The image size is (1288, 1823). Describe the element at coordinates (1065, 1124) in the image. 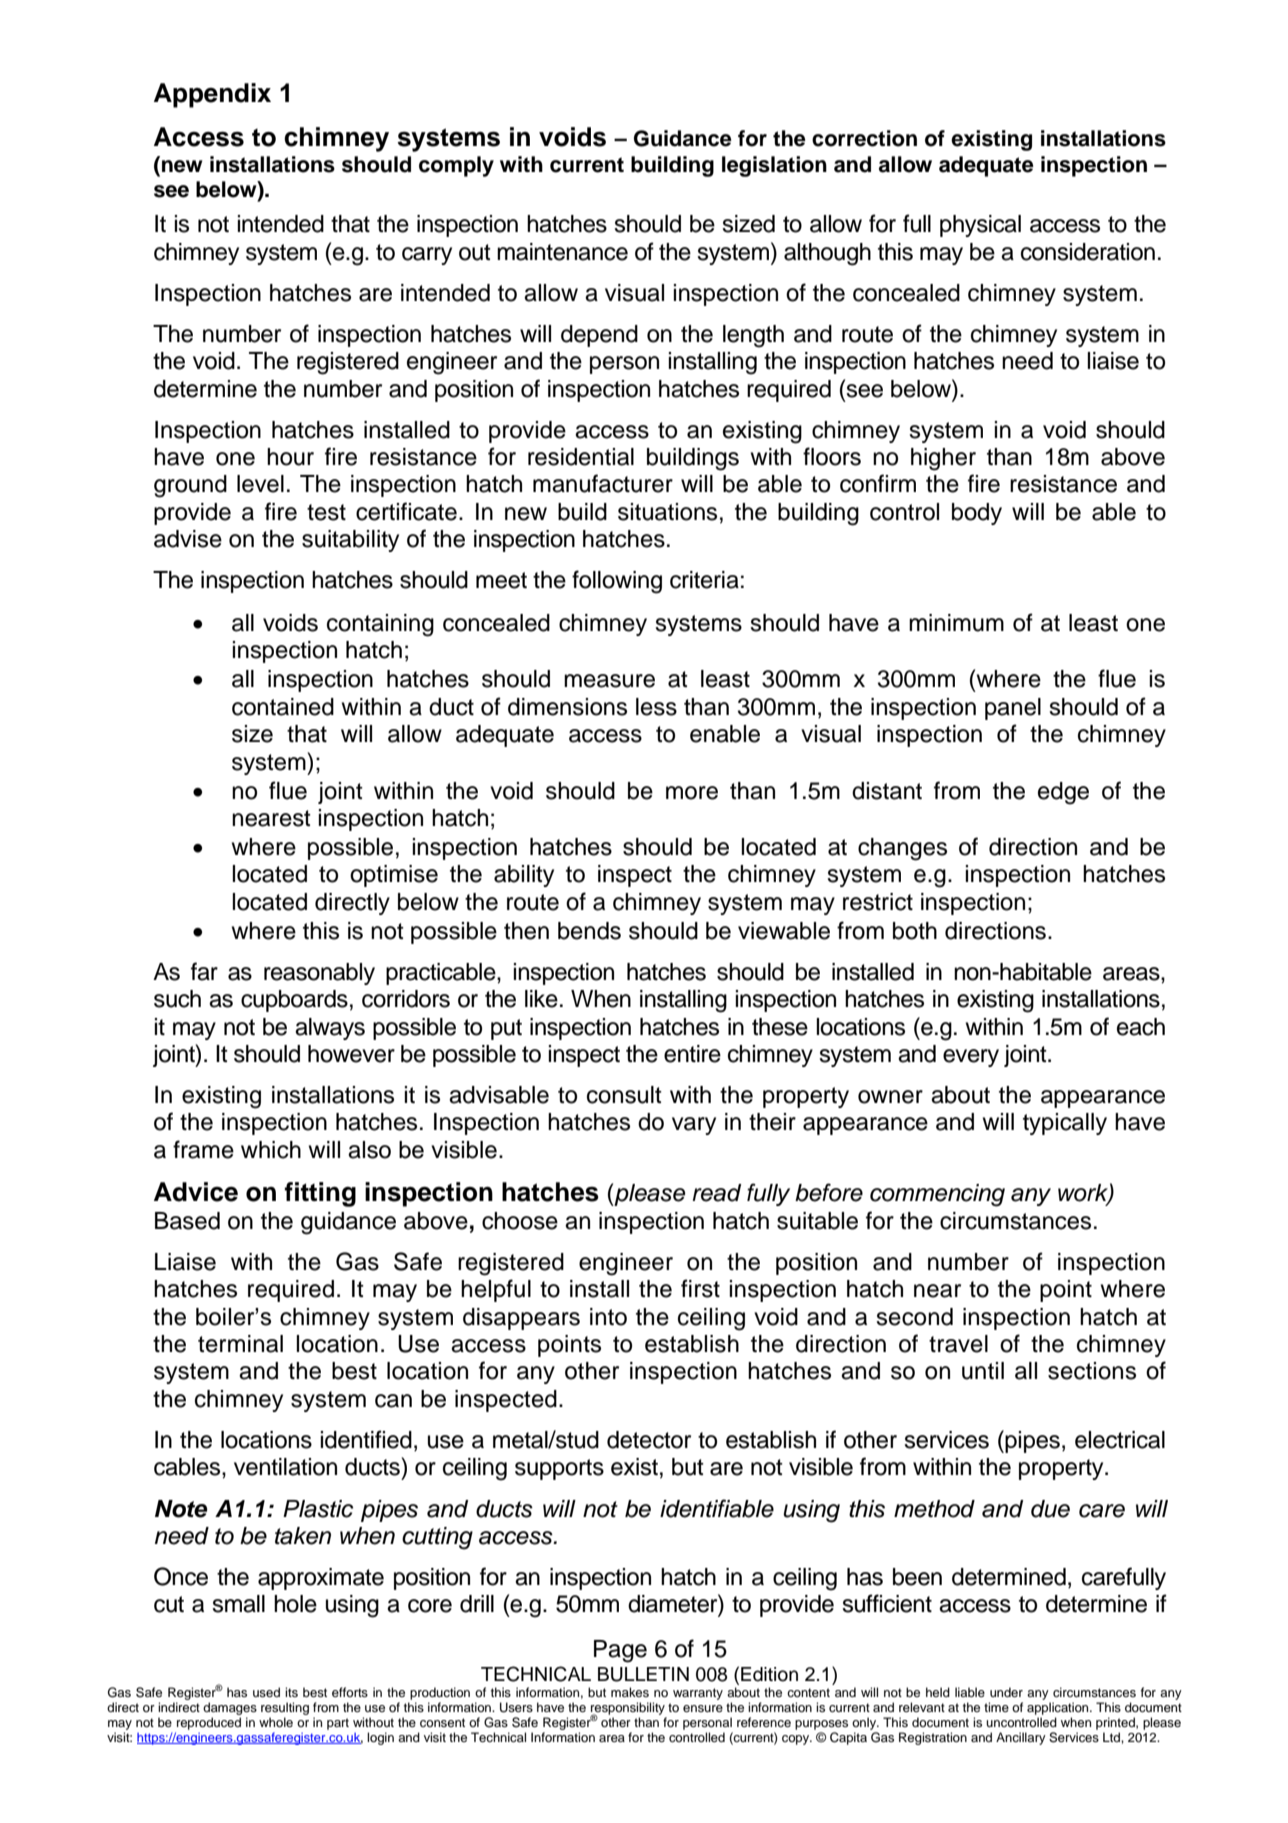

I see `typically` at that location.
